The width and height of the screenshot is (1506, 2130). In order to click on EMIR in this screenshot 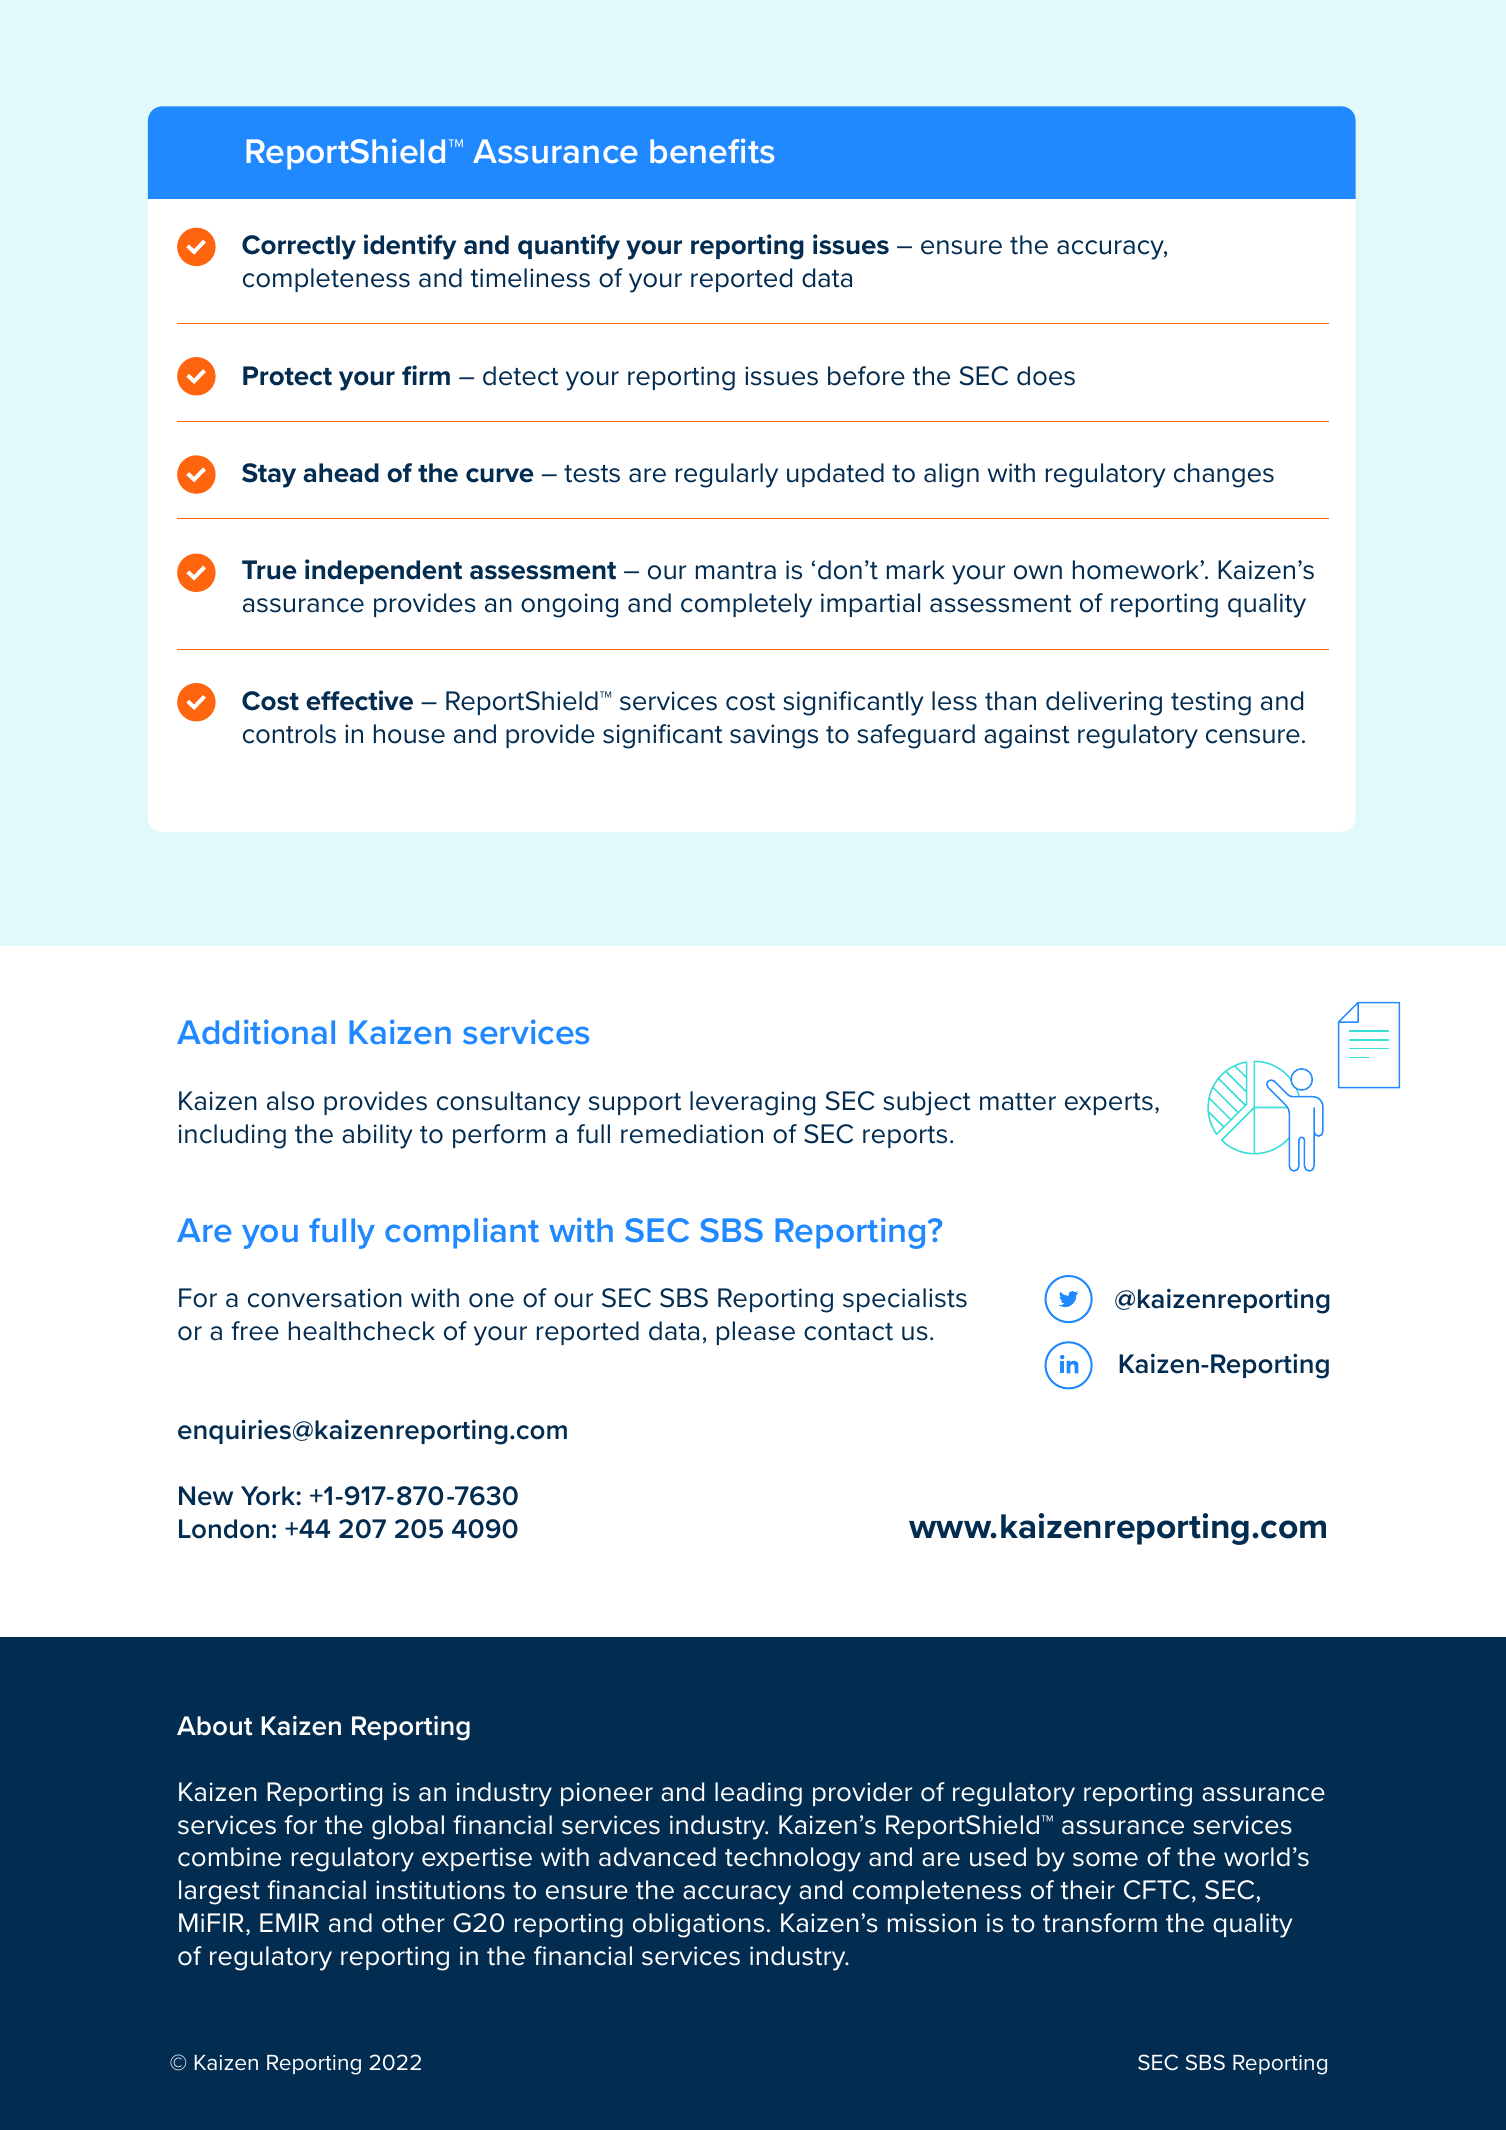, I will do `click(289, 1922)`.
